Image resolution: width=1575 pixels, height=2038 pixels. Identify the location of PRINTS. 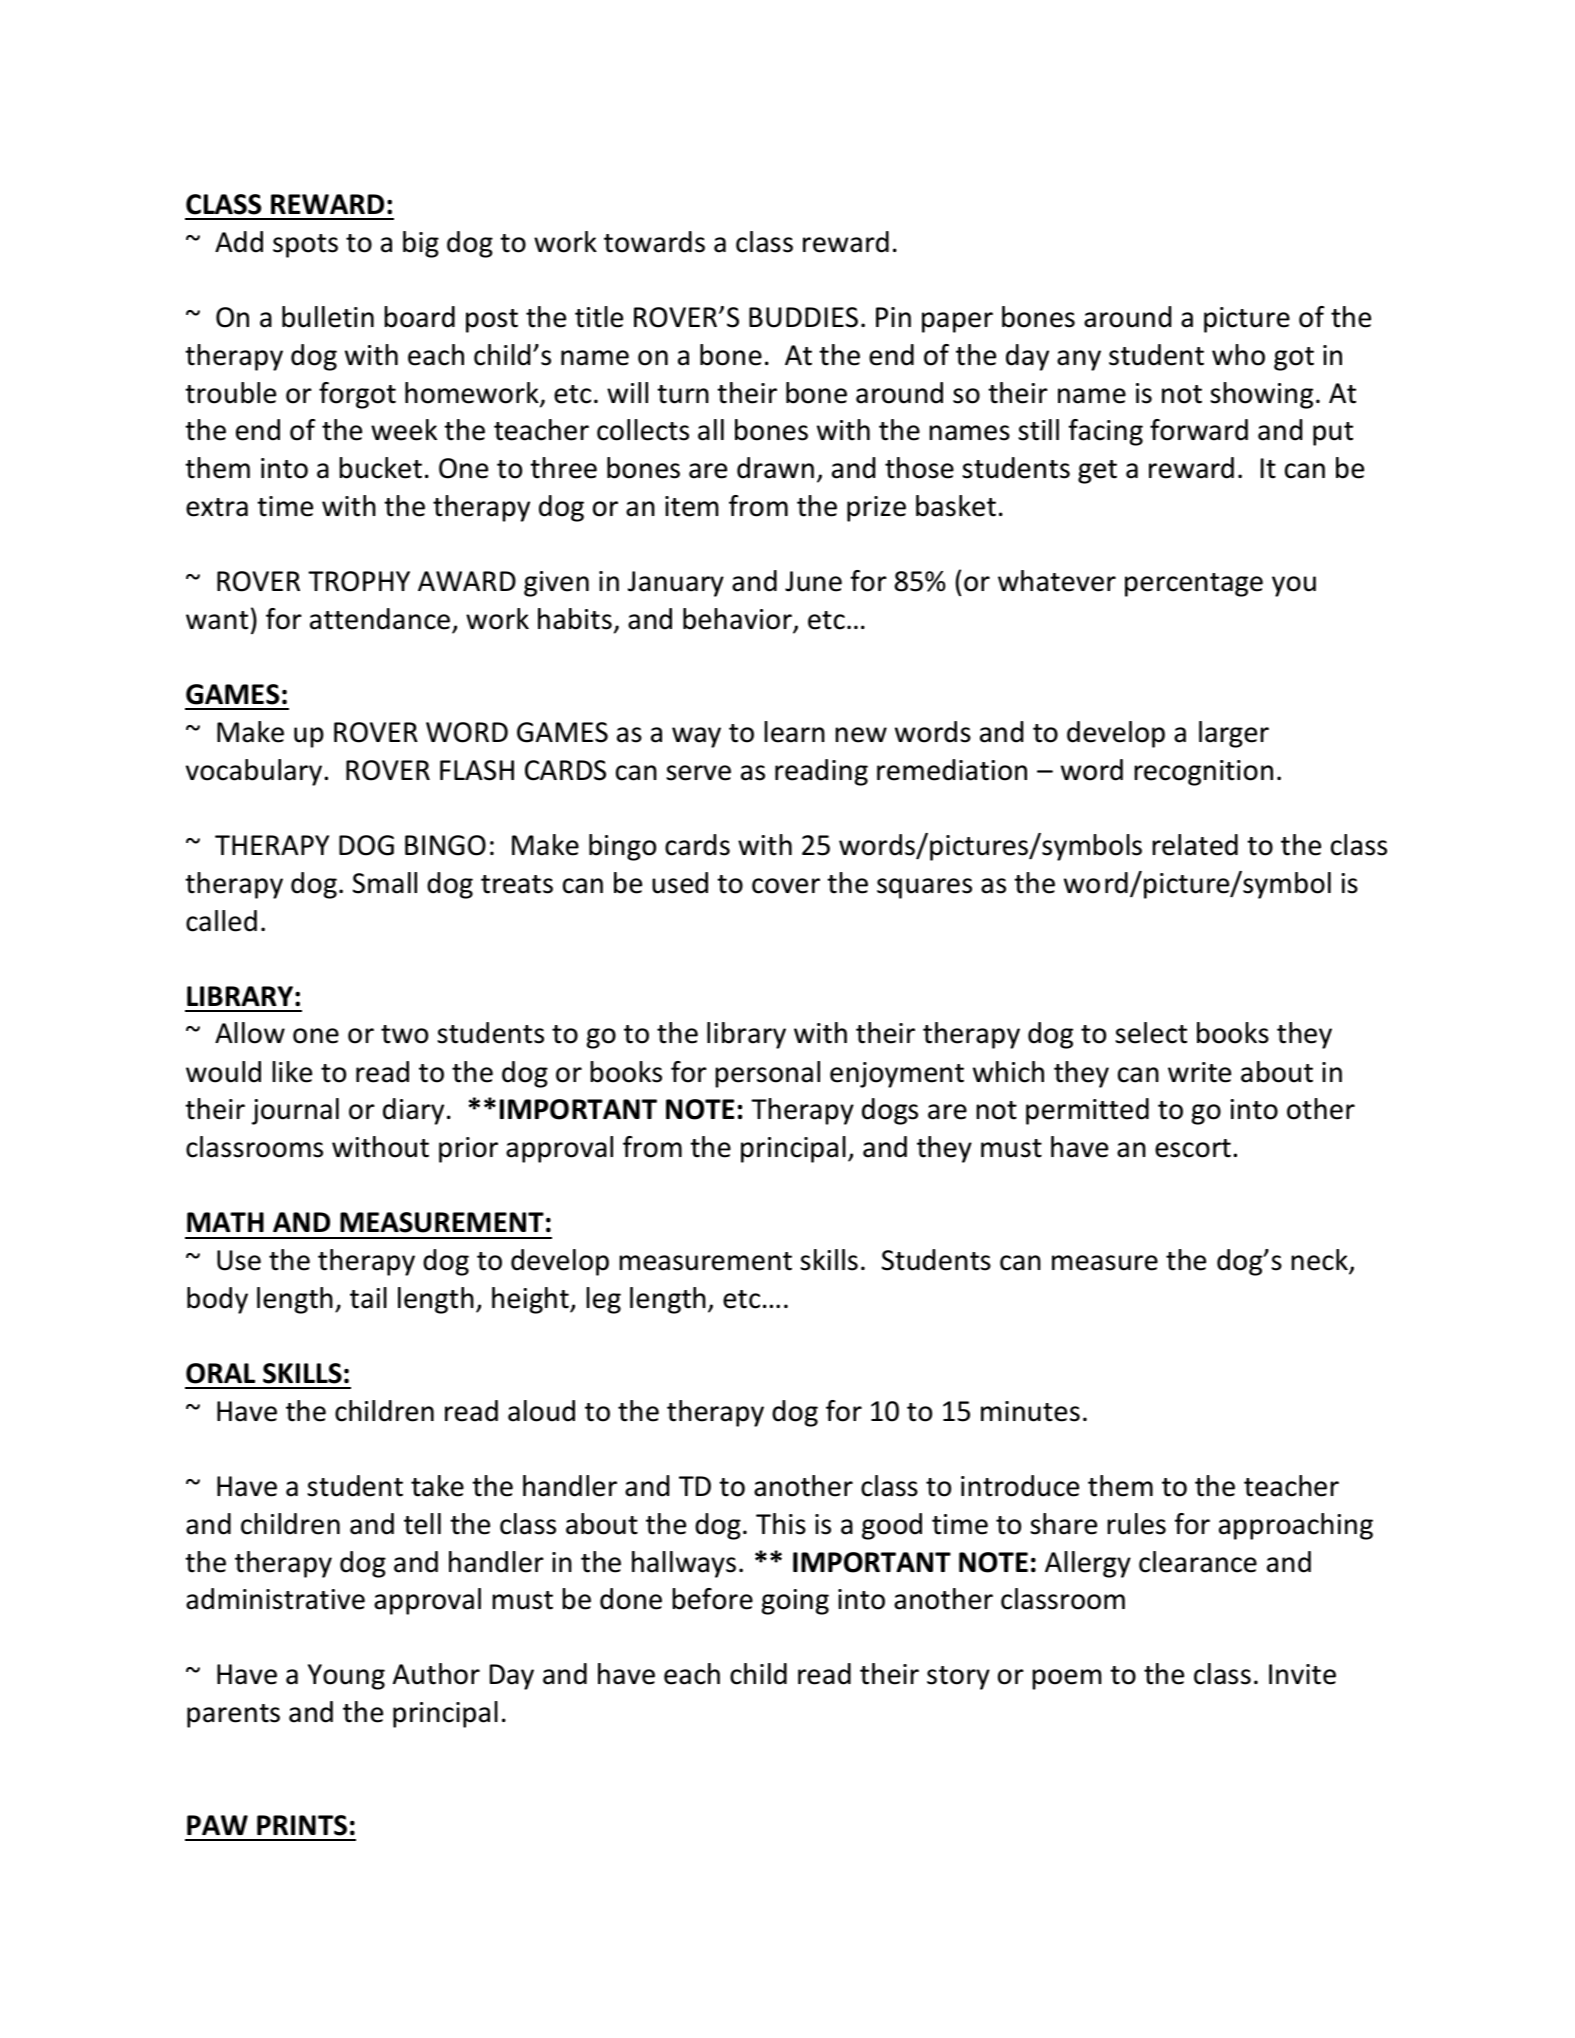
(302, 1825).
